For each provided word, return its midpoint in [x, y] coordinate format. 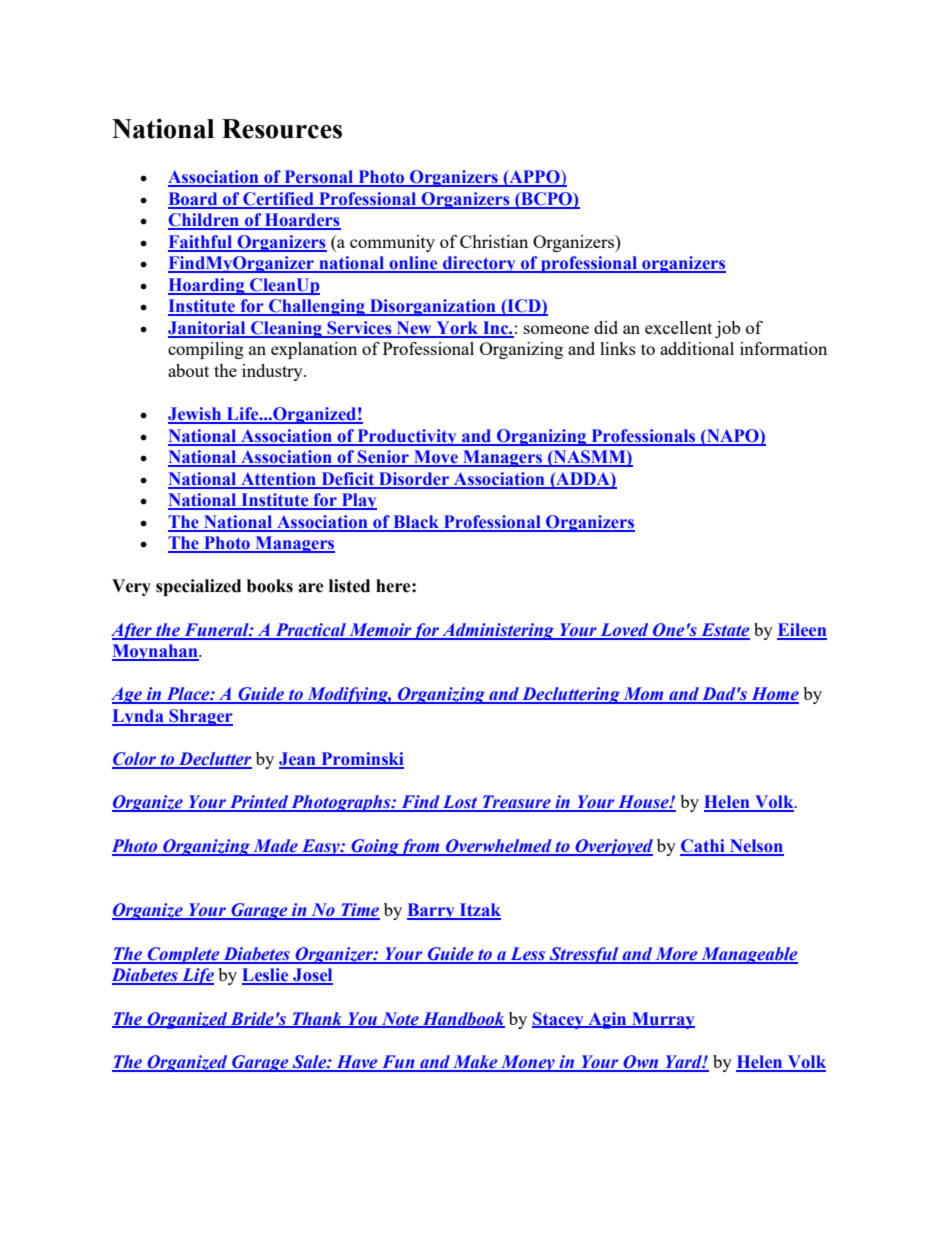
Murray [662, 1020]
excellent [678, 327]
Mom [643, 695]
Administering [498, 631]
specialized [198, 587]
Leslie [266, 976]
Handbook [462, 1019]
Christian [494, 241]
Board [194, 200]
